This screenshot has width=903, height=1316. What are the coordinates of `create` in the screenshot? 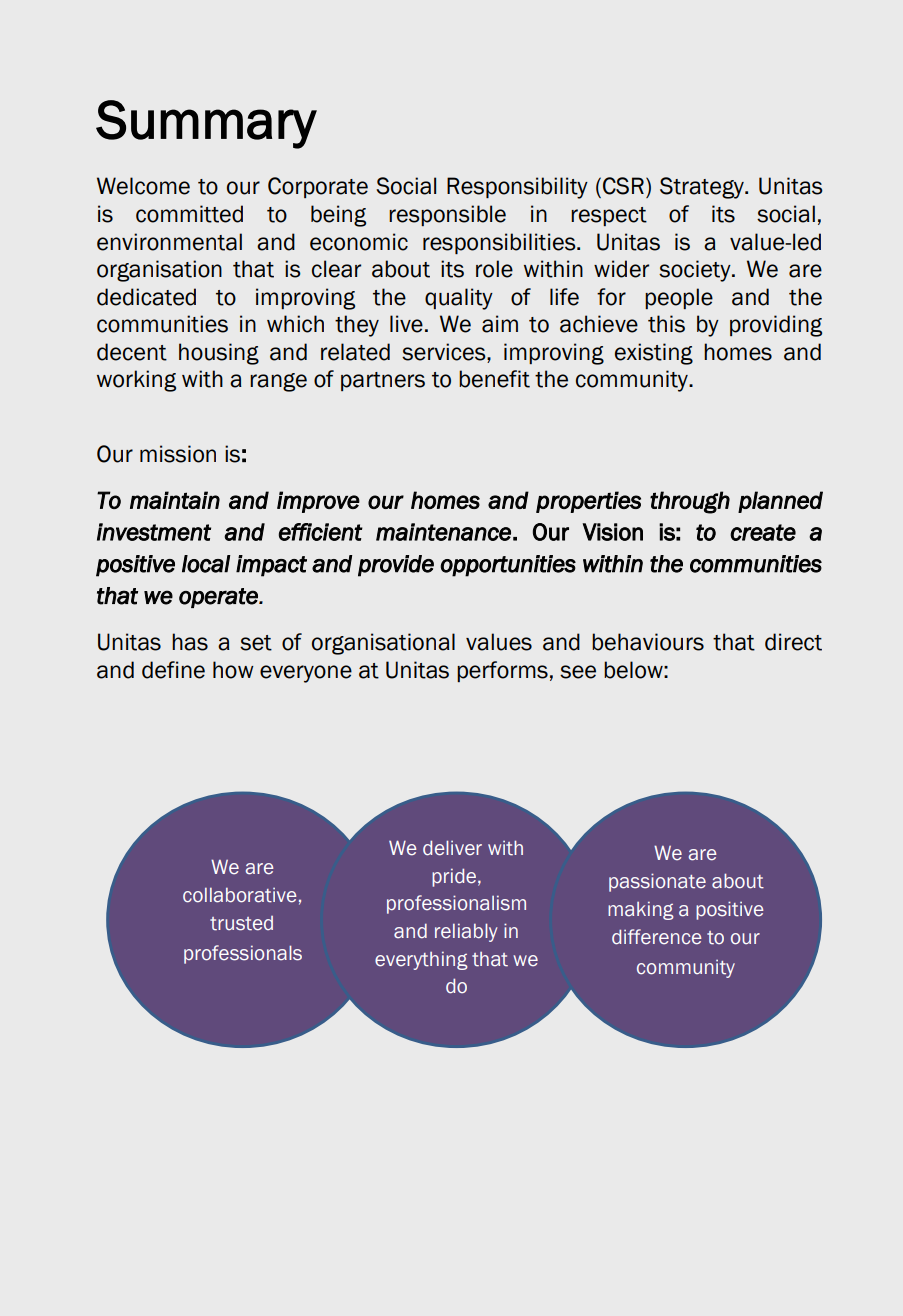 It's located at (763, 532).
